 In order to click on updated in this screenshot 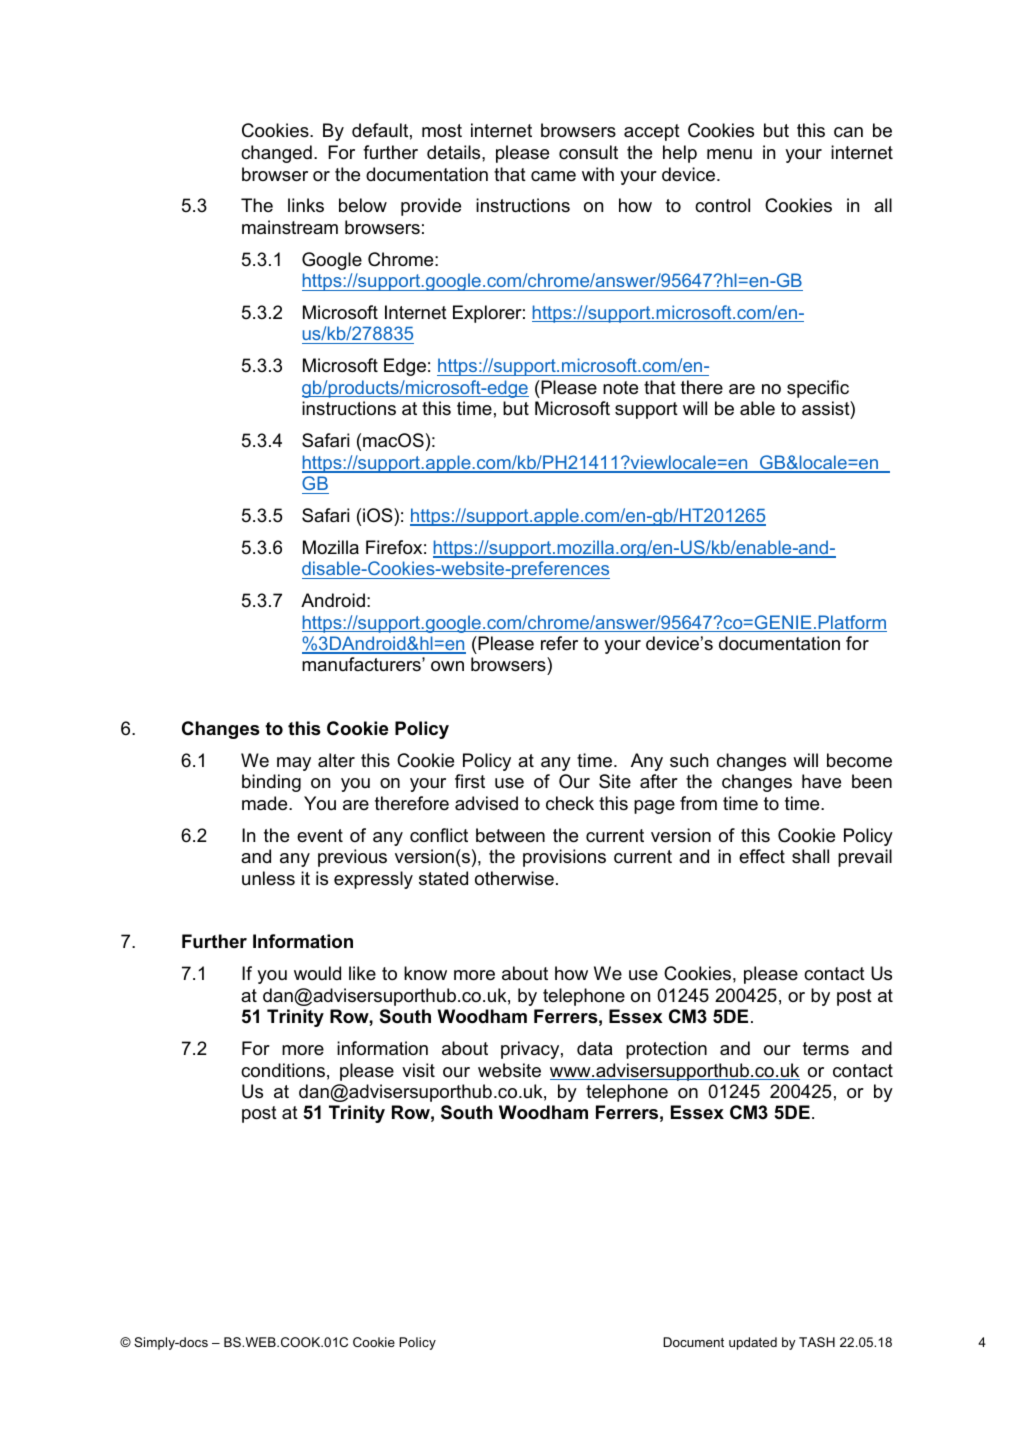, I will do `click(753, 1343)`.
